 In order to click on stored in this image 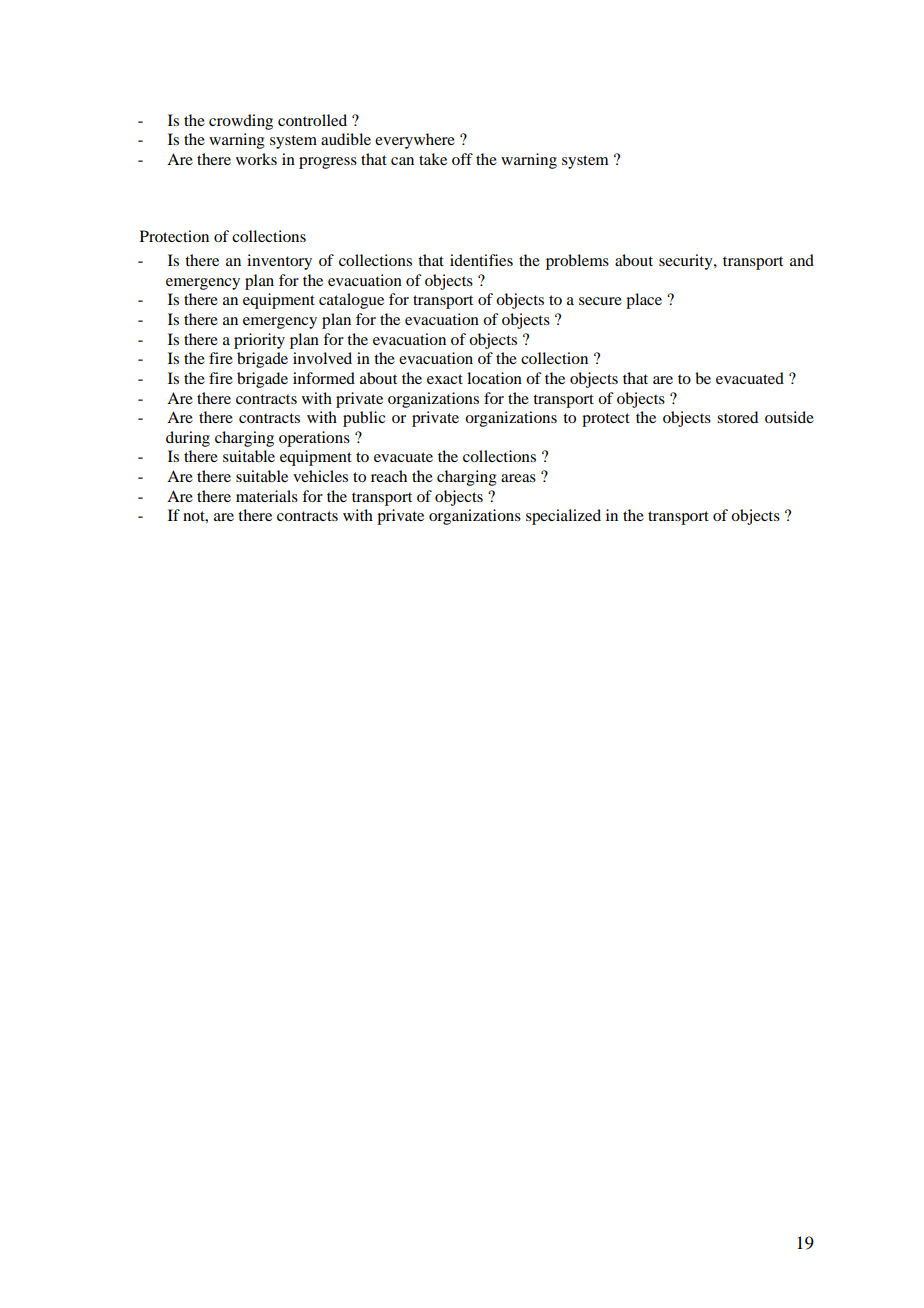, I will do `click(737, 417)`.
